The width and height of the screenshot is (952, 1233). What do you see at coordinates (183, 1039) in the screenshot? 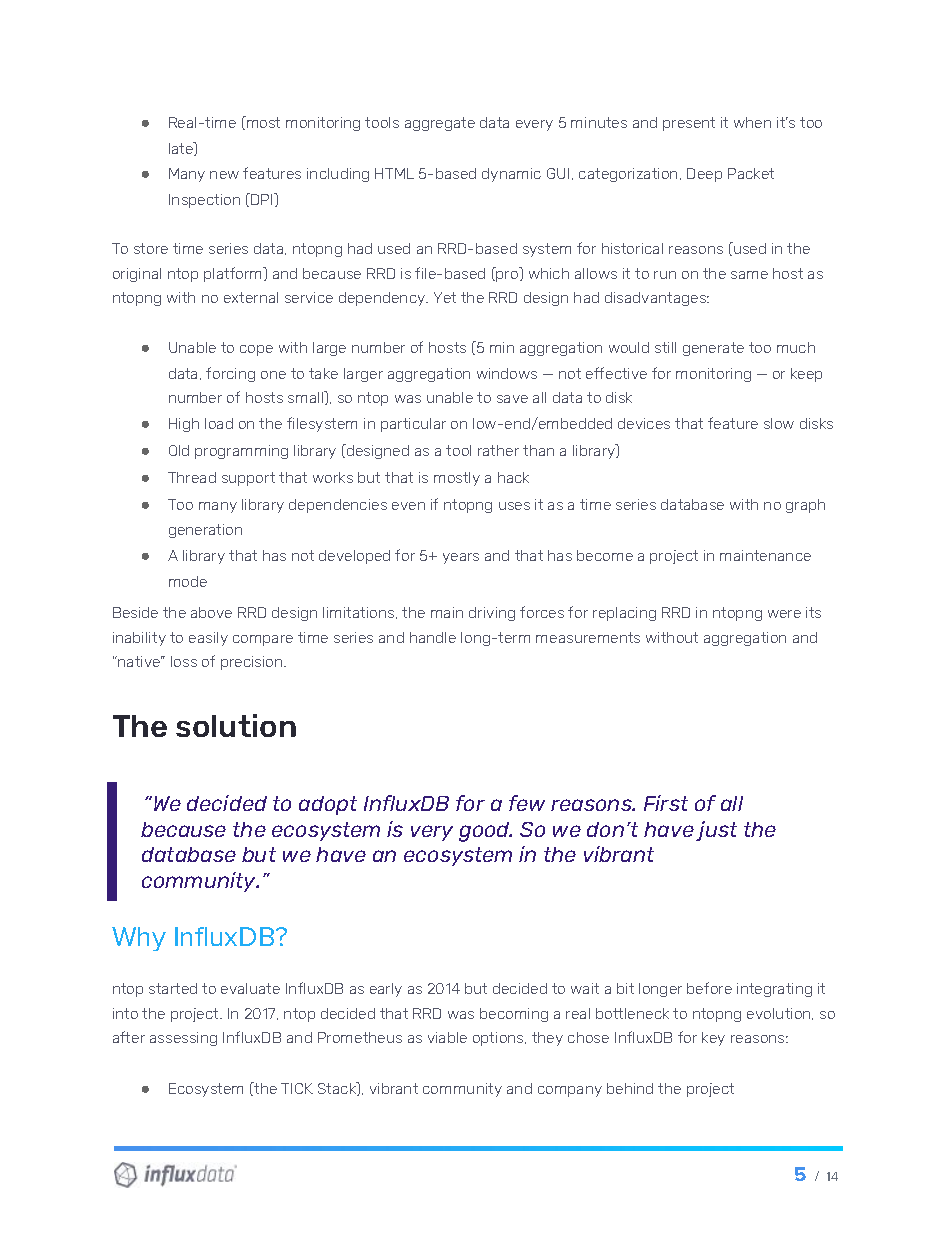
I see `assessing` at bounding box center [183, 1039].
